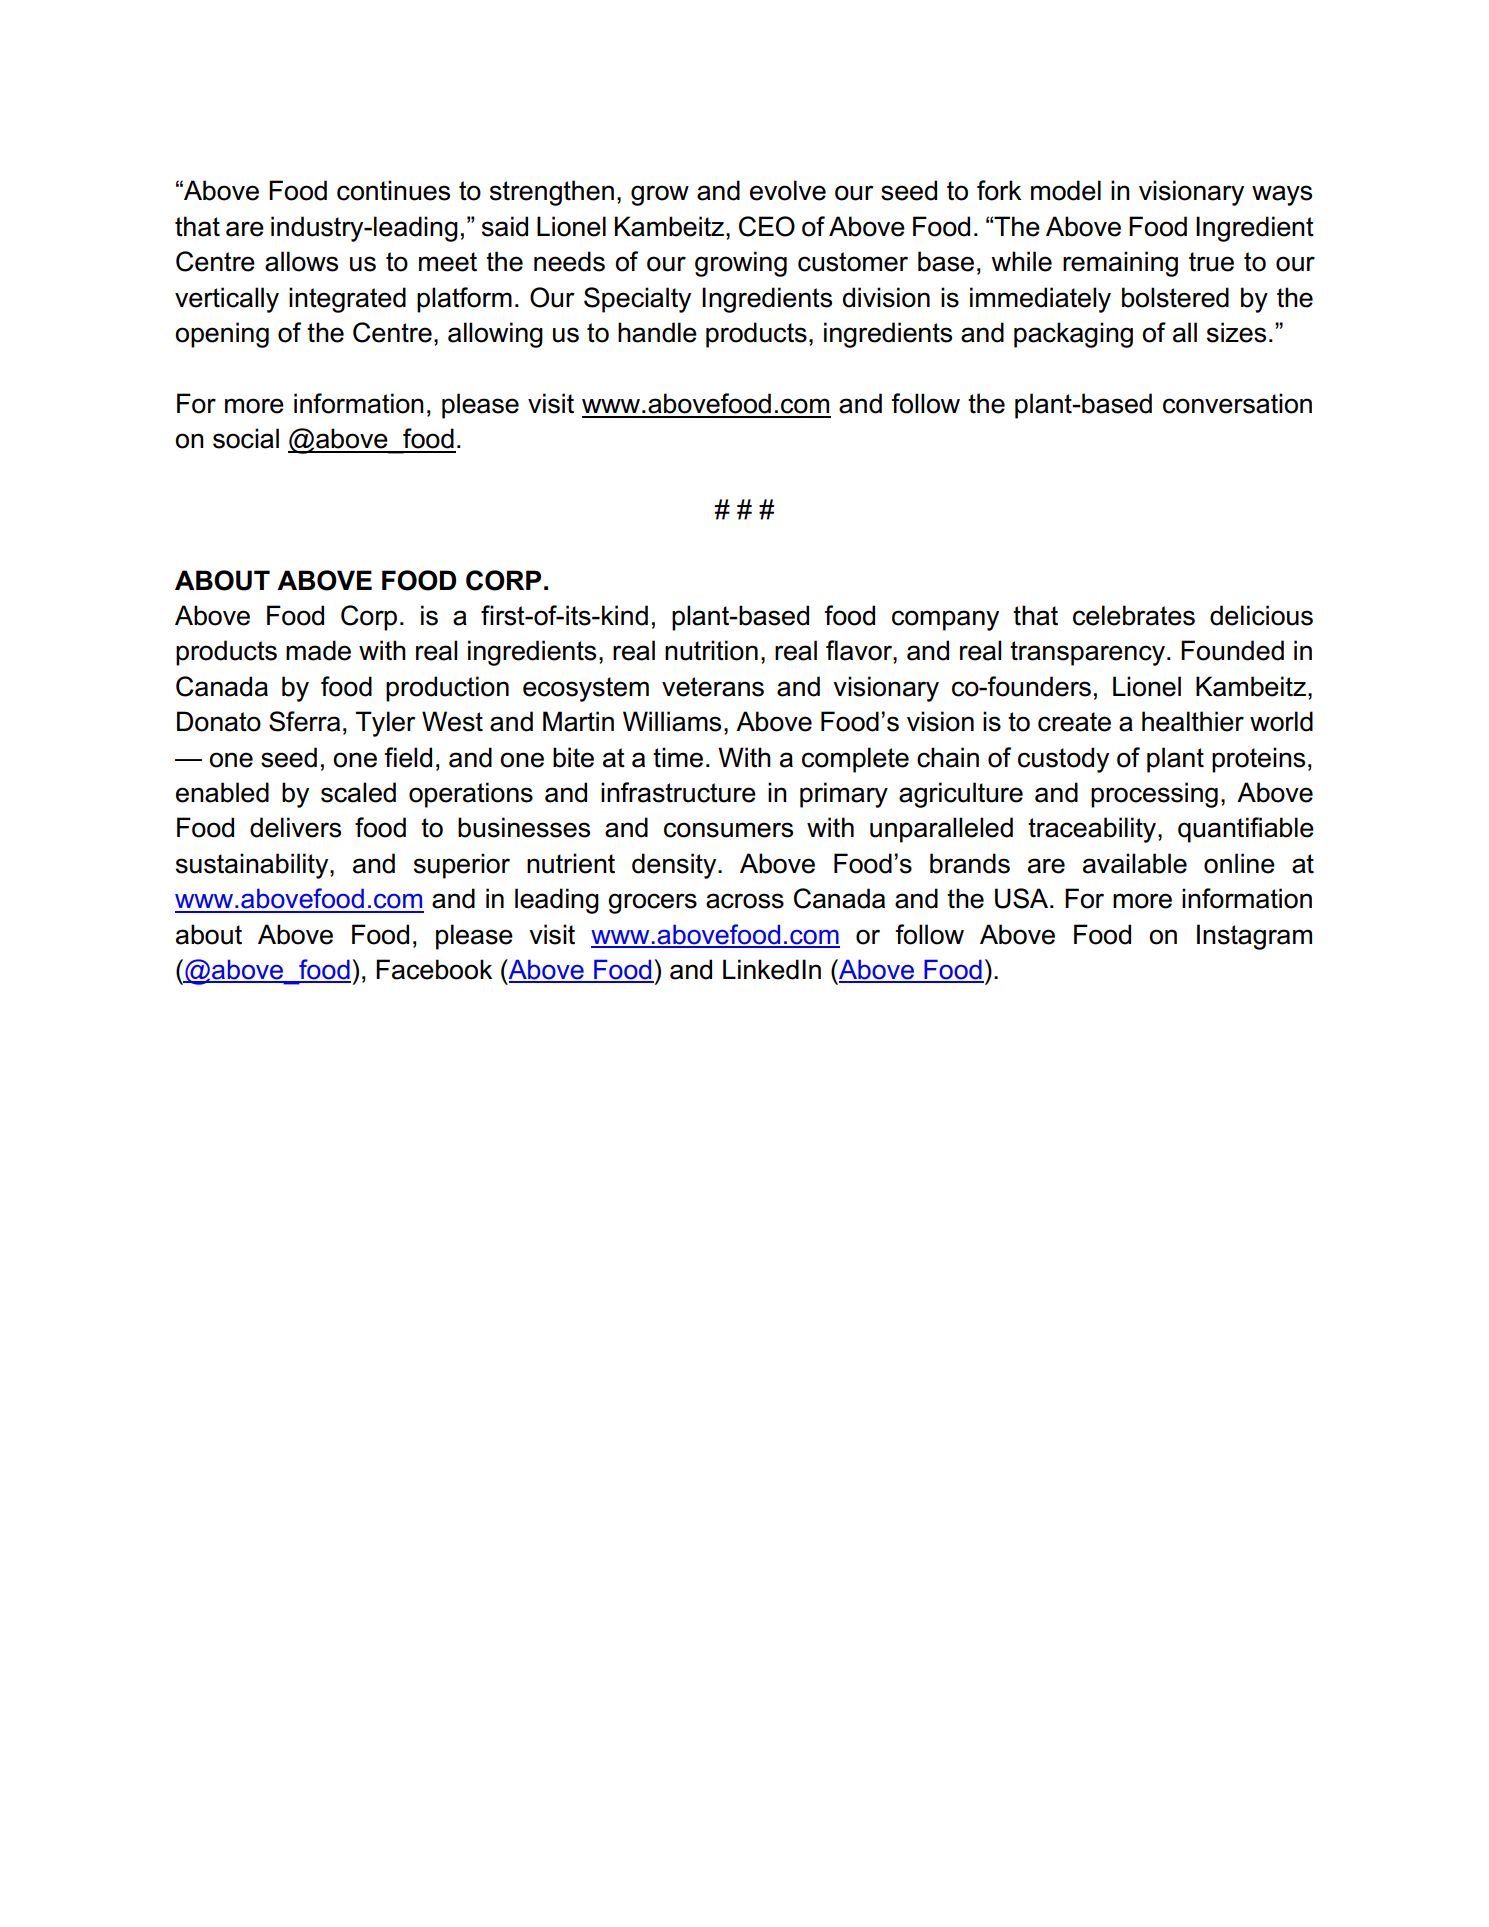 This document has width=1489, height=1927. Describe the element at coordinates (434, 969) in the document. I see `Facebook` at that location.
